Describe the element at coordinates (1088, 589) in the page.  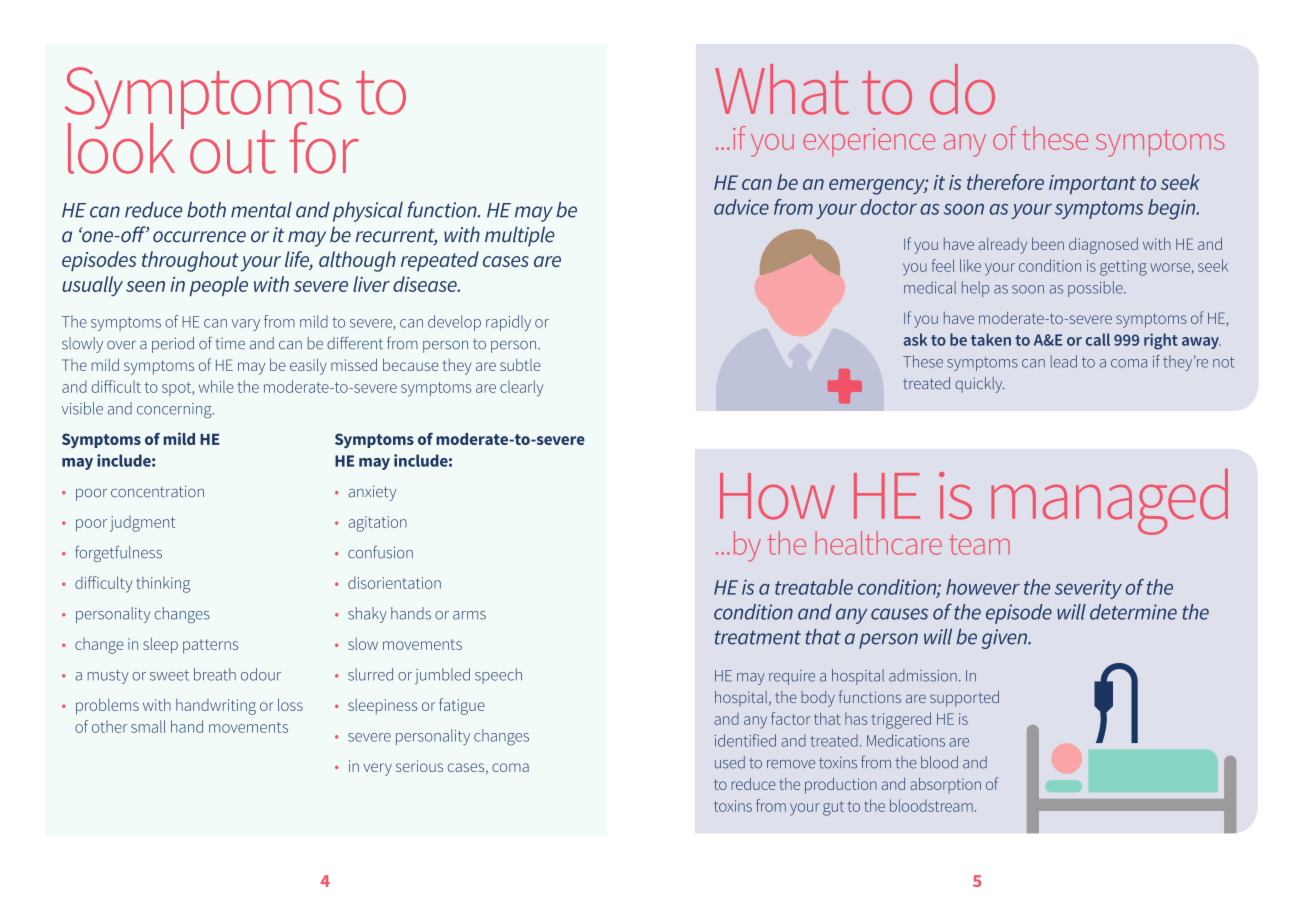
I see `severity` at that location.
